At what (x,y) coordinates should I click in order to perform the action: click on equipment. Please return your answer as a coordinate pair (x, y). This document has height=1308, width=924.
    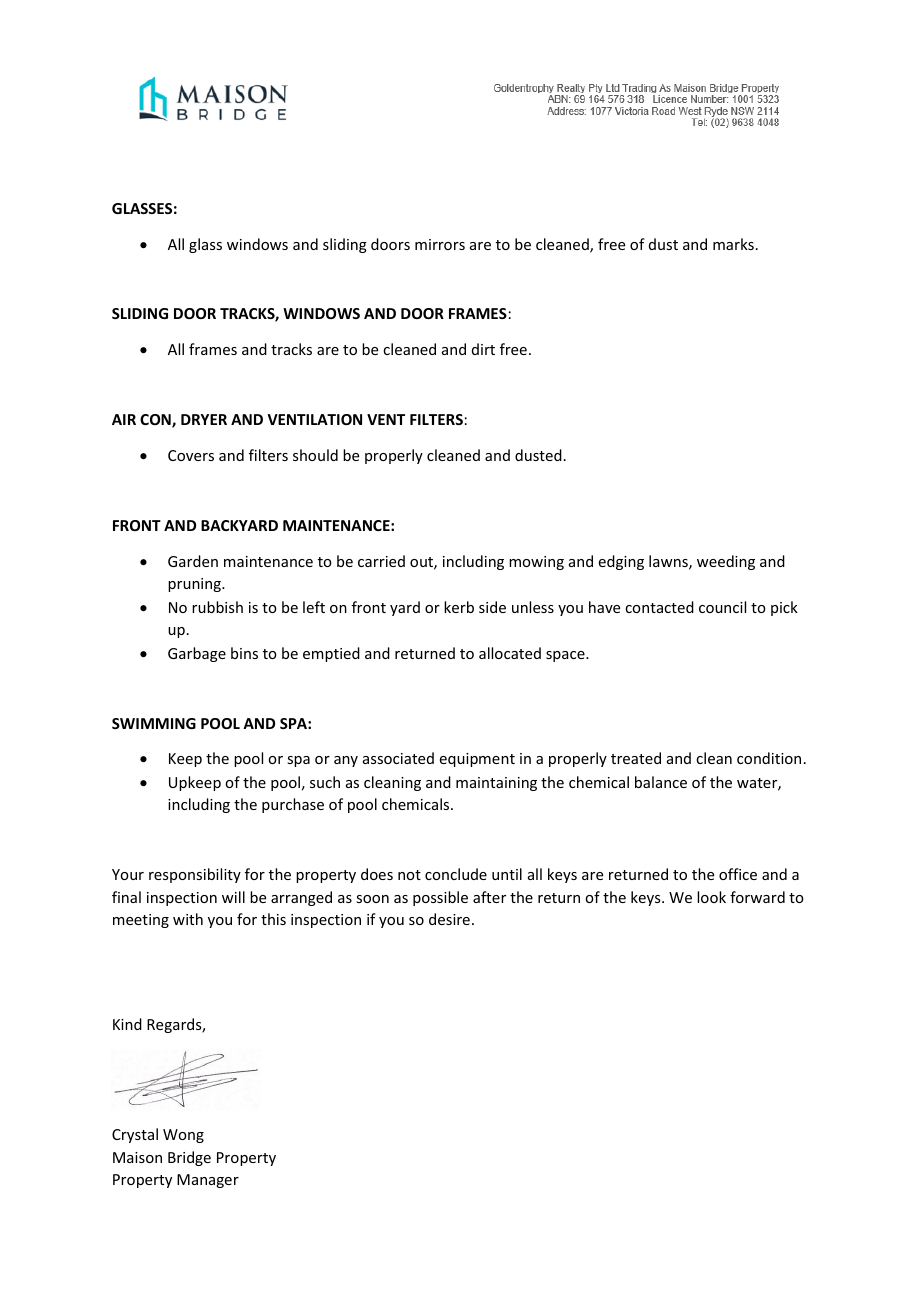
    Looking at the image, I should click on (477, 760).
